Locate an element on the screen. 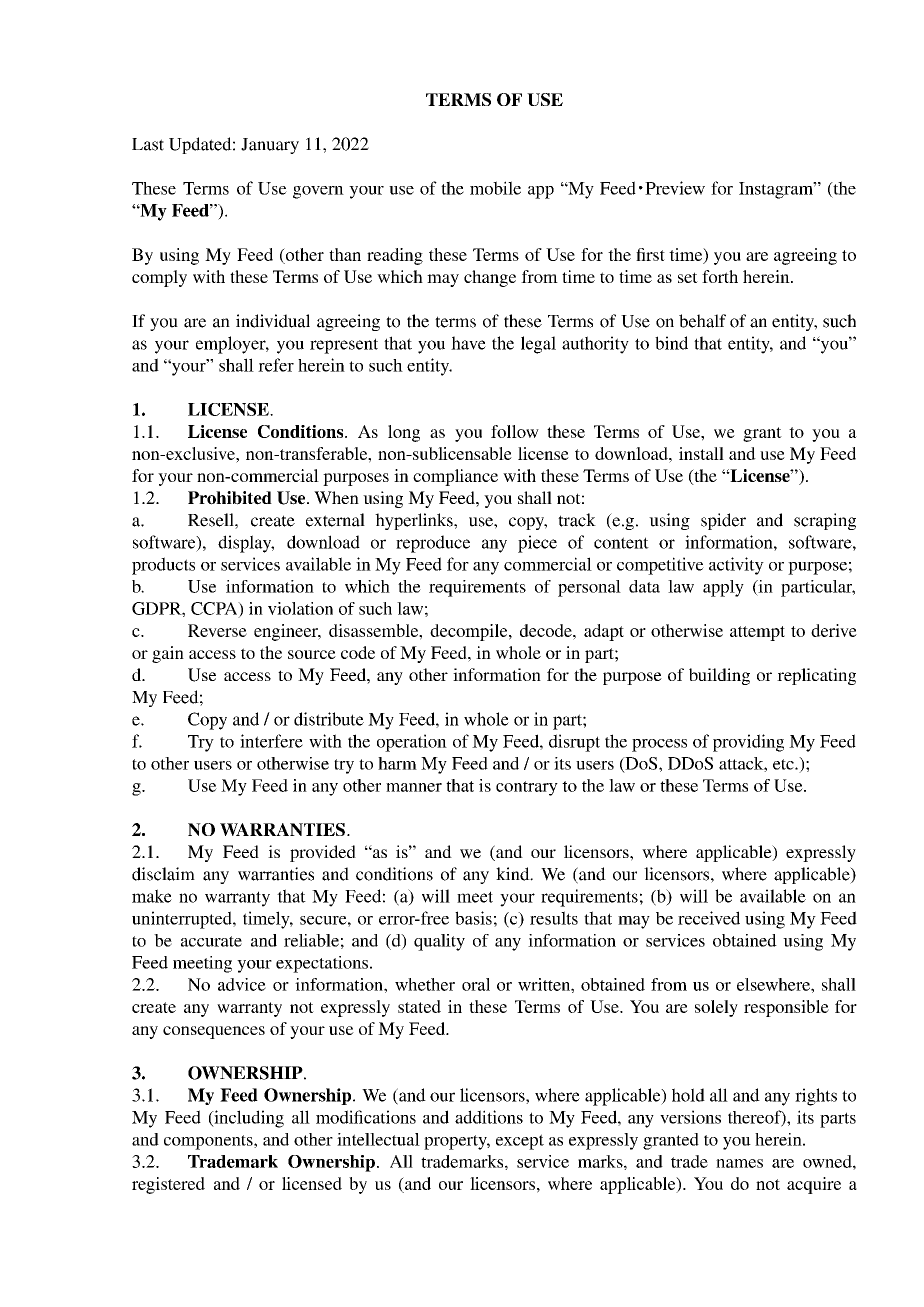 The width and height of the screenshot is (924, 1307). Reverse is located at coordinates (217, 630).
